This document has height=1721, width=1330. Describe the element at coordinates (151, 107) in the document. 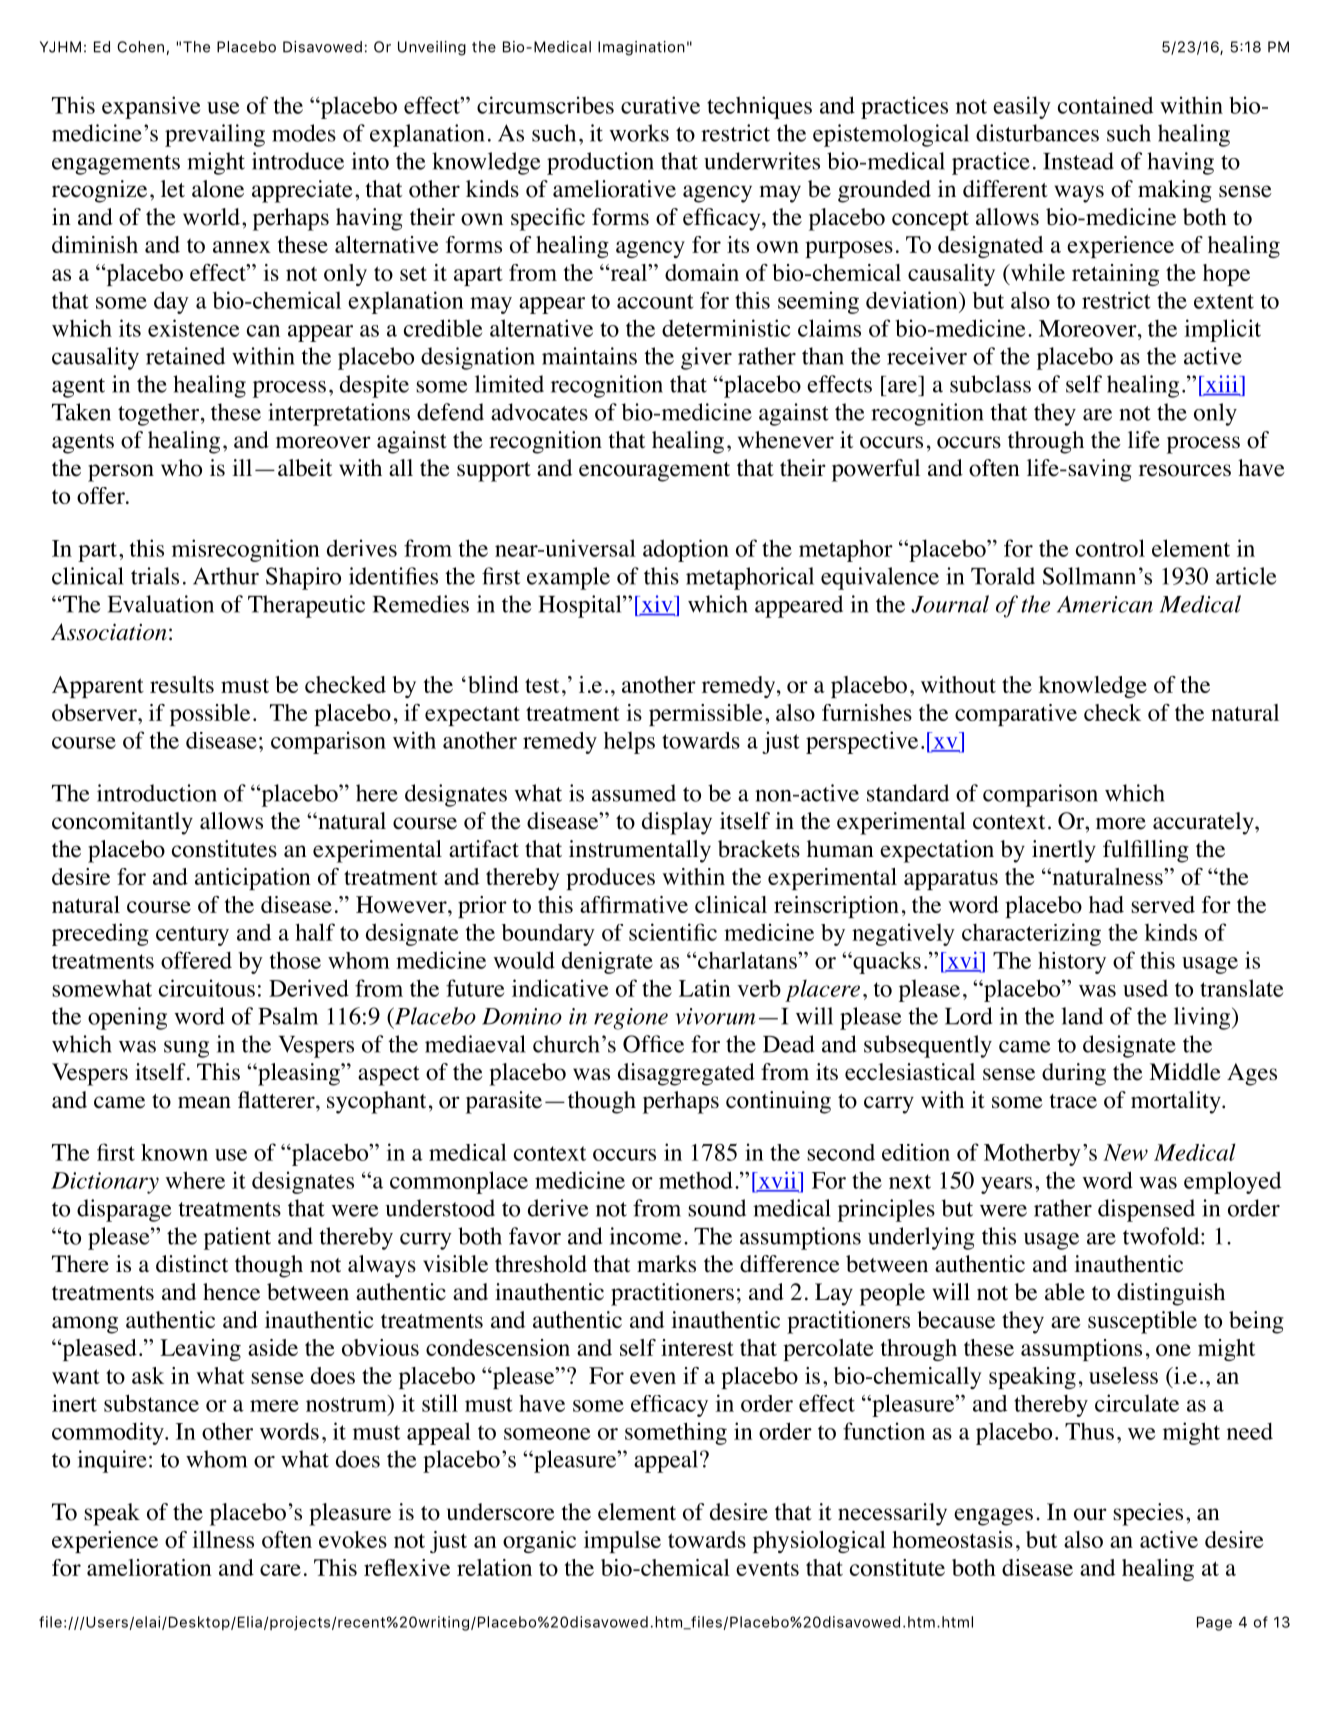

I see `expansive` at that location.
